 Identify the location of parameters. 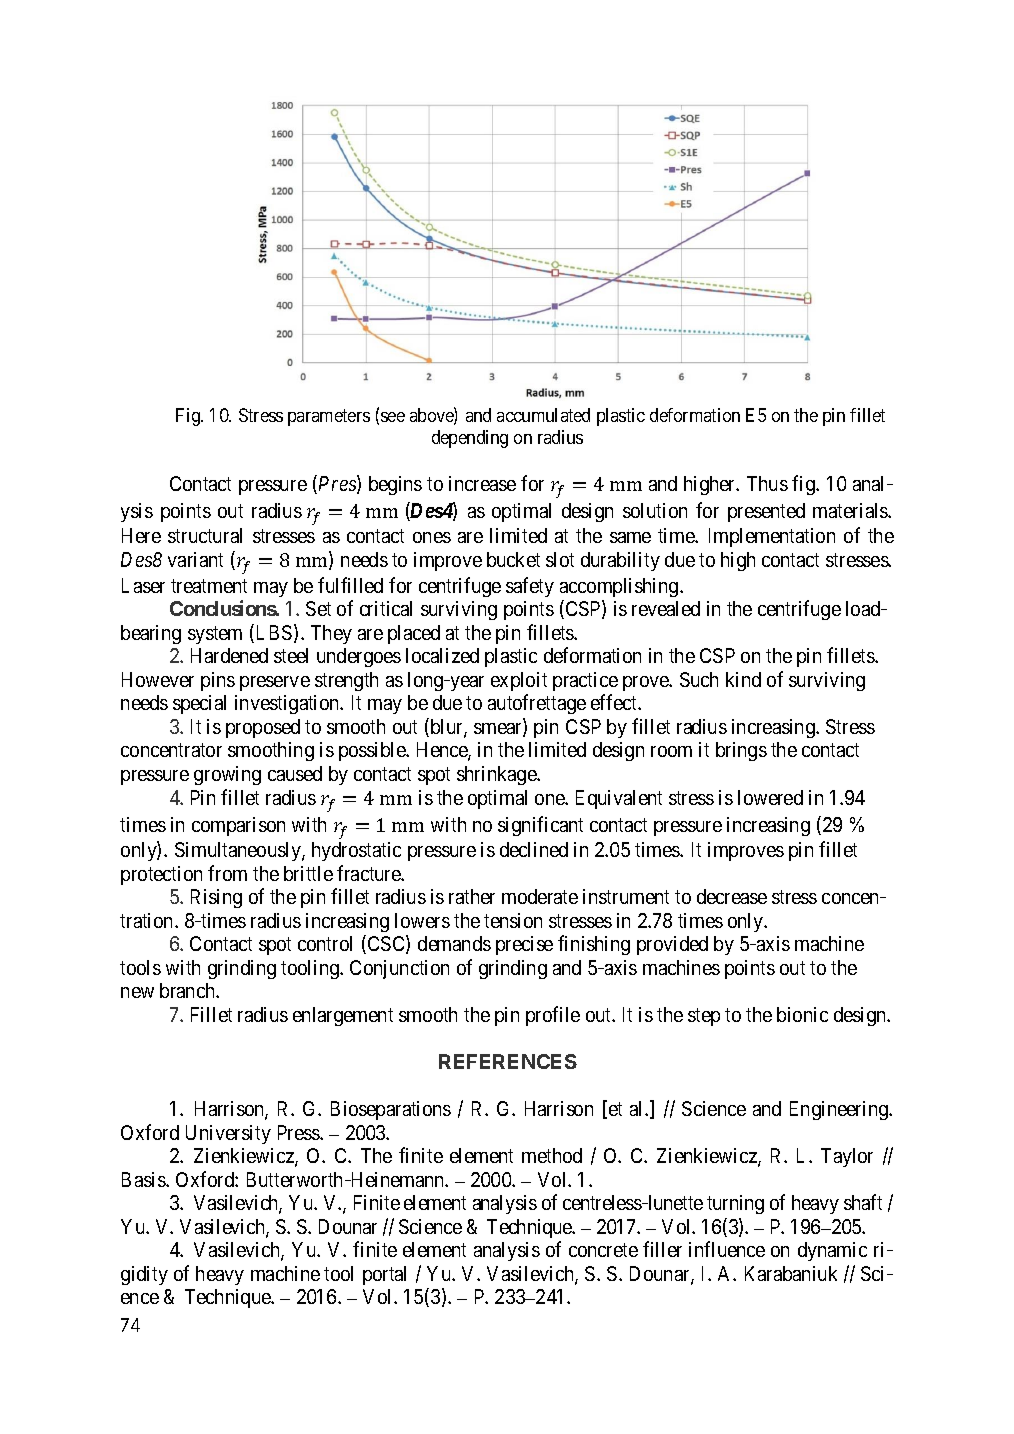
(329, 417).
